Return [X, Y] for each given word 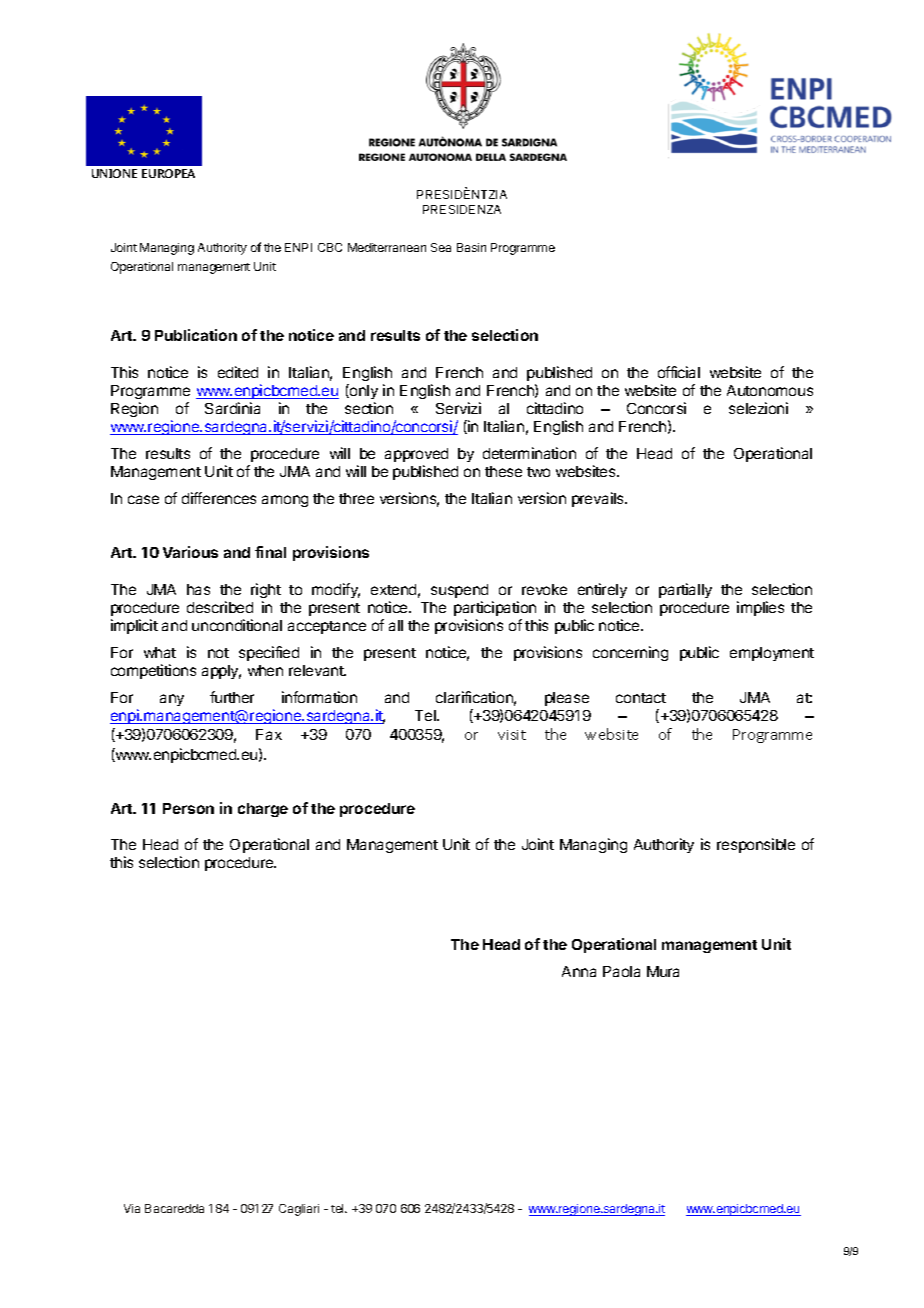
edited [238, 372]
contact [641, 698]
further [232, 697]
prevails [599, 499]
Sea [441, 247]
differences [219, 498]
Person [188, 808]
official [679, 372]
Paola [621, 971]
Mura [663, 971]
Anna [579, 971]
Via [132, 1208]
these [503, 471]
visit [512, 735]
